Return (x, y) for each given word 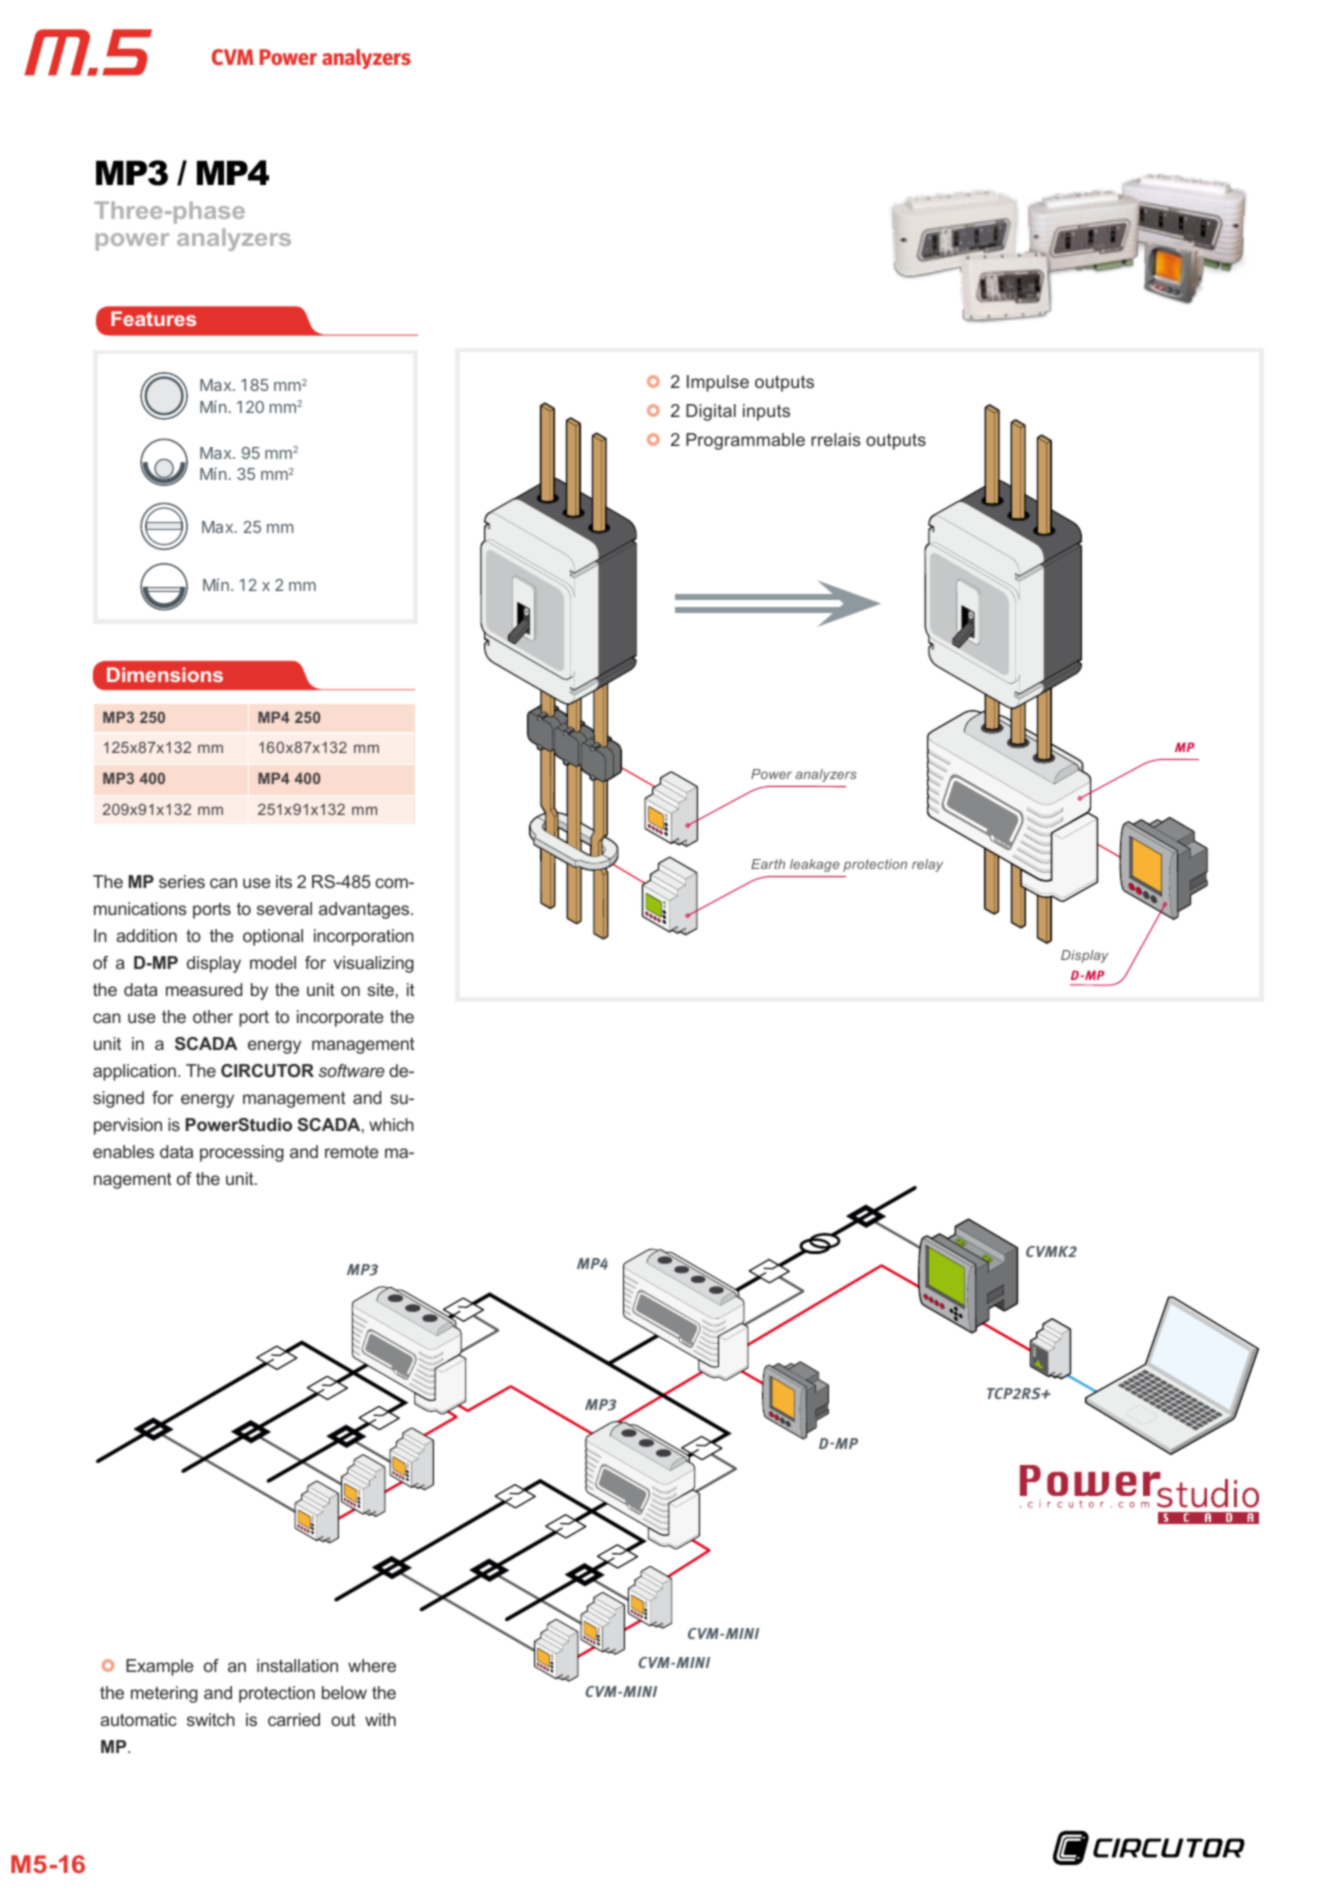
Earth (768, 864)
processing (242, 1153)
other (213, 1016)
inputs (766, 412)
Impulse (718, 383)
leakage (815, 865)
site (380, 989)
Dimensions (165, 674)
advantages (365, 910)
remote (351, 1152)
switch (211, 1719)
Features (153, 318)
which (391, 1124)
